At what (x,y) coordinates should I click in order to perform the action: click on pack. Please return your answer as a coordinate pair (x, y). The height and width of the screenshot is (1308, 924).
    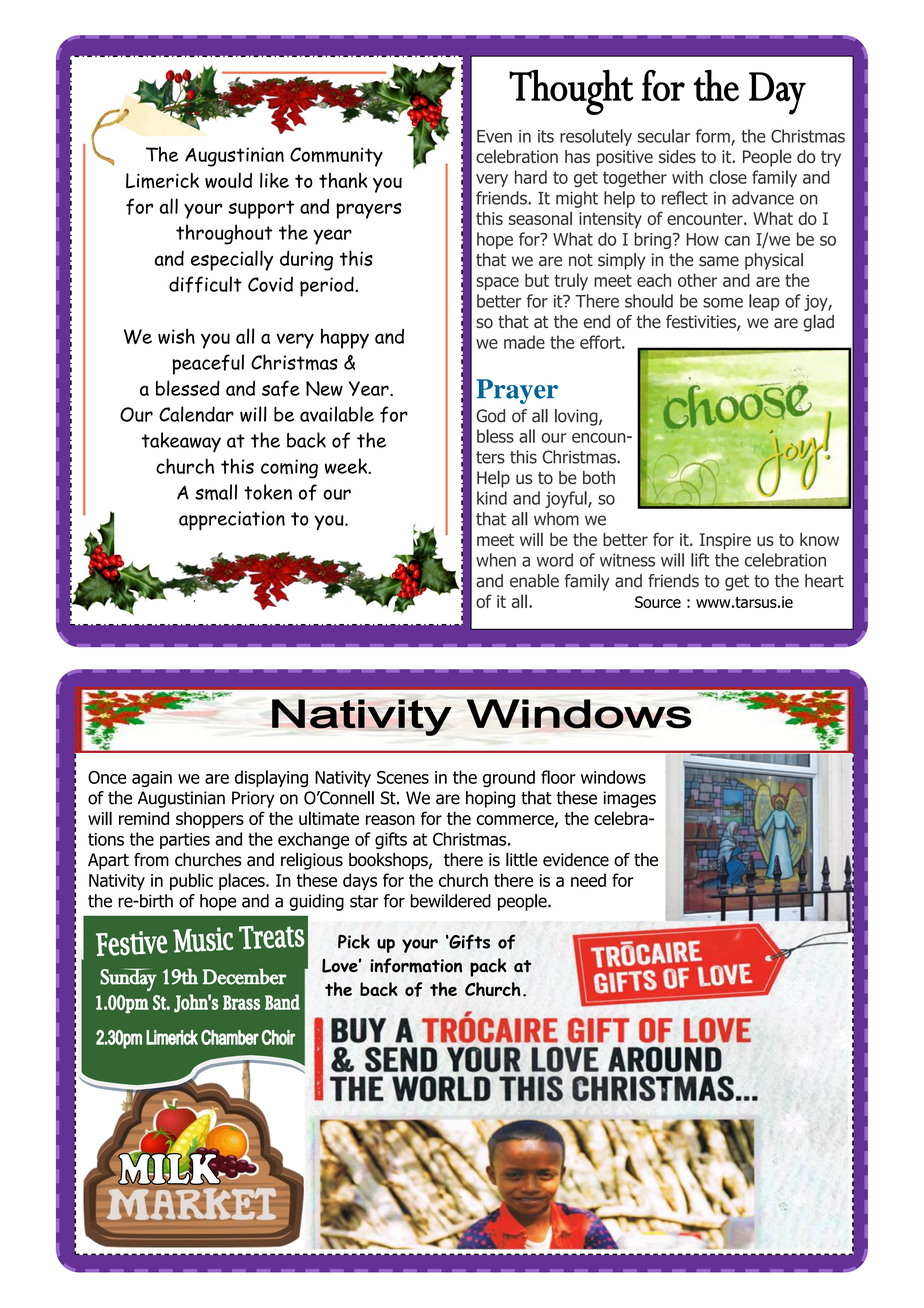
    Looking at the image, I should click on (488, 967).
